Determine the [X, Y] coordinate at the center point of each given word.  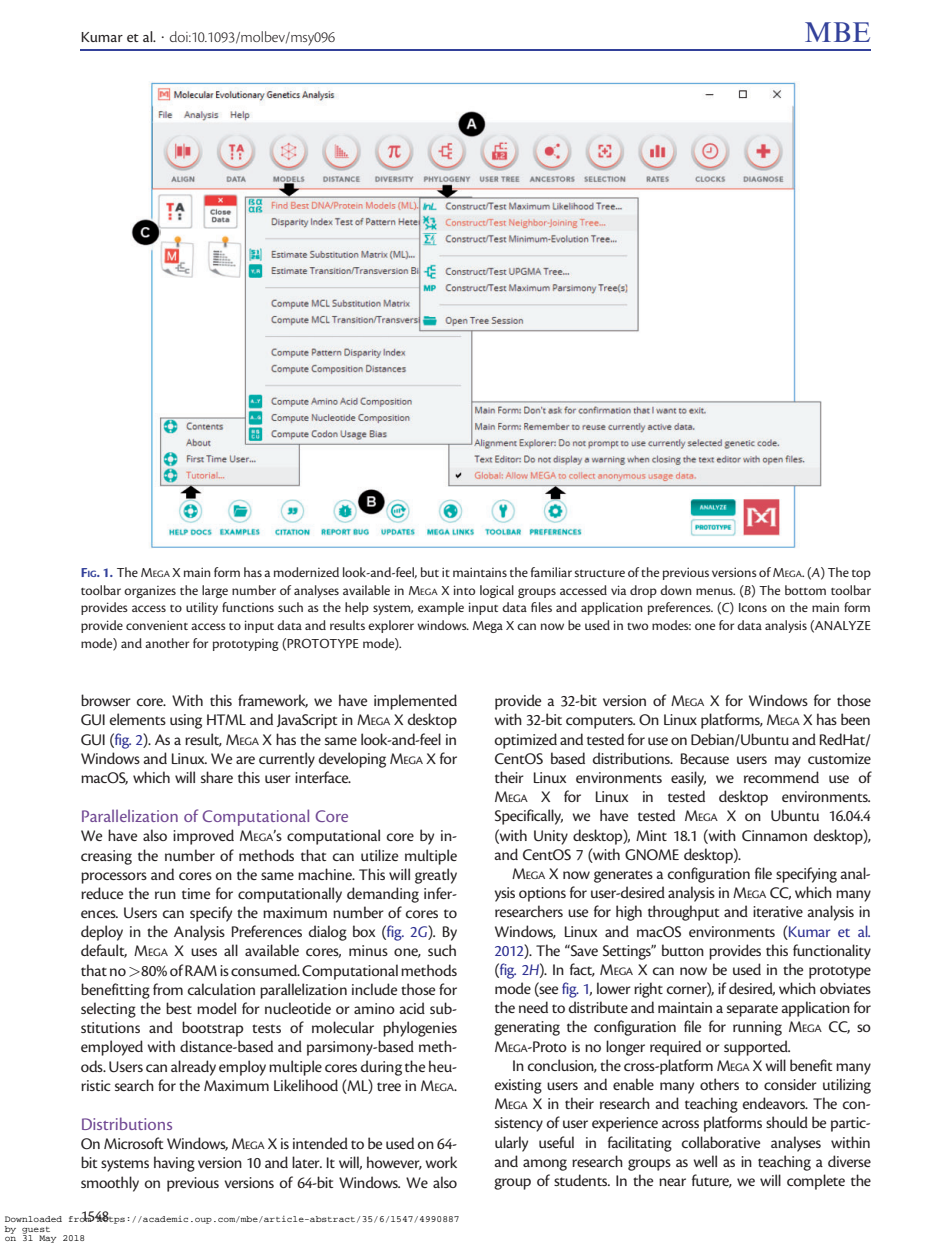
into [464, 590]
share [217, 777]
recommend [781, 777]
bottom [805, 590]
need [533, 1007]
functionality [832, 952]
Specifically [529, 817]
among [545, 1165]
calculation [221, 989]
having [174, 1164]
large [215, 591]
